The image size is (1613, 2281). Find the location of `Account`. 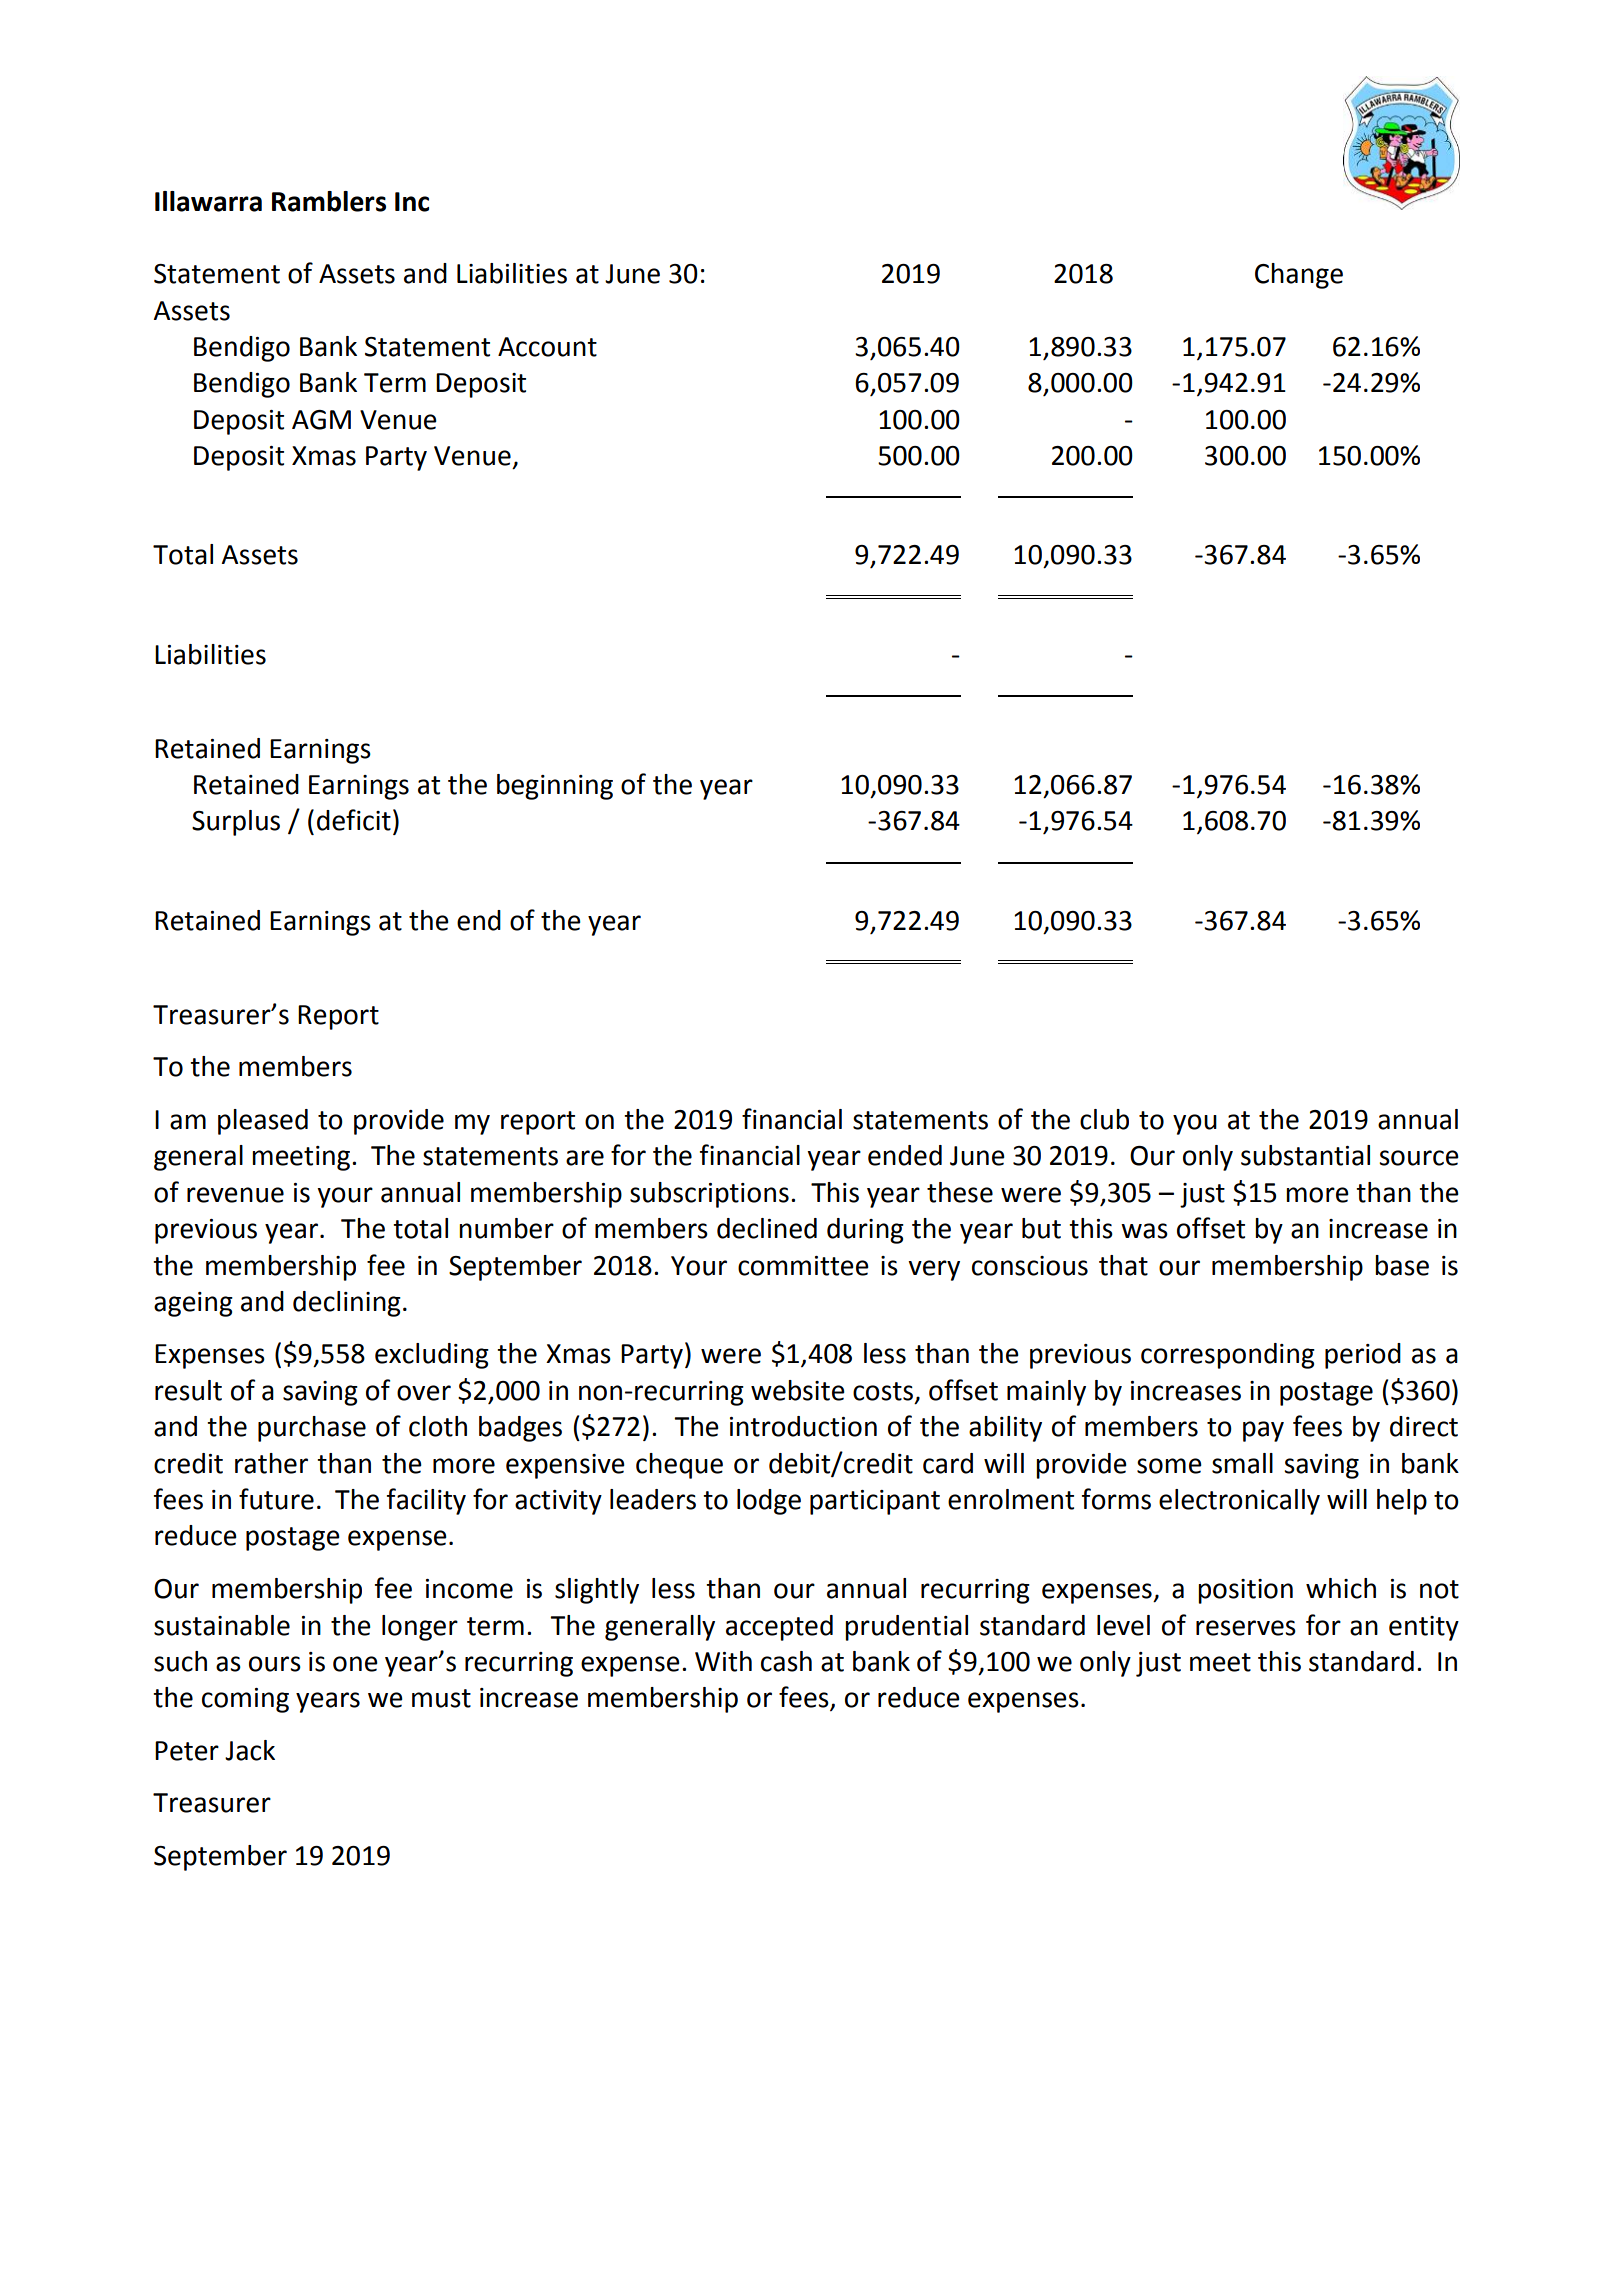

Account is located at coordinates (547, 347).
